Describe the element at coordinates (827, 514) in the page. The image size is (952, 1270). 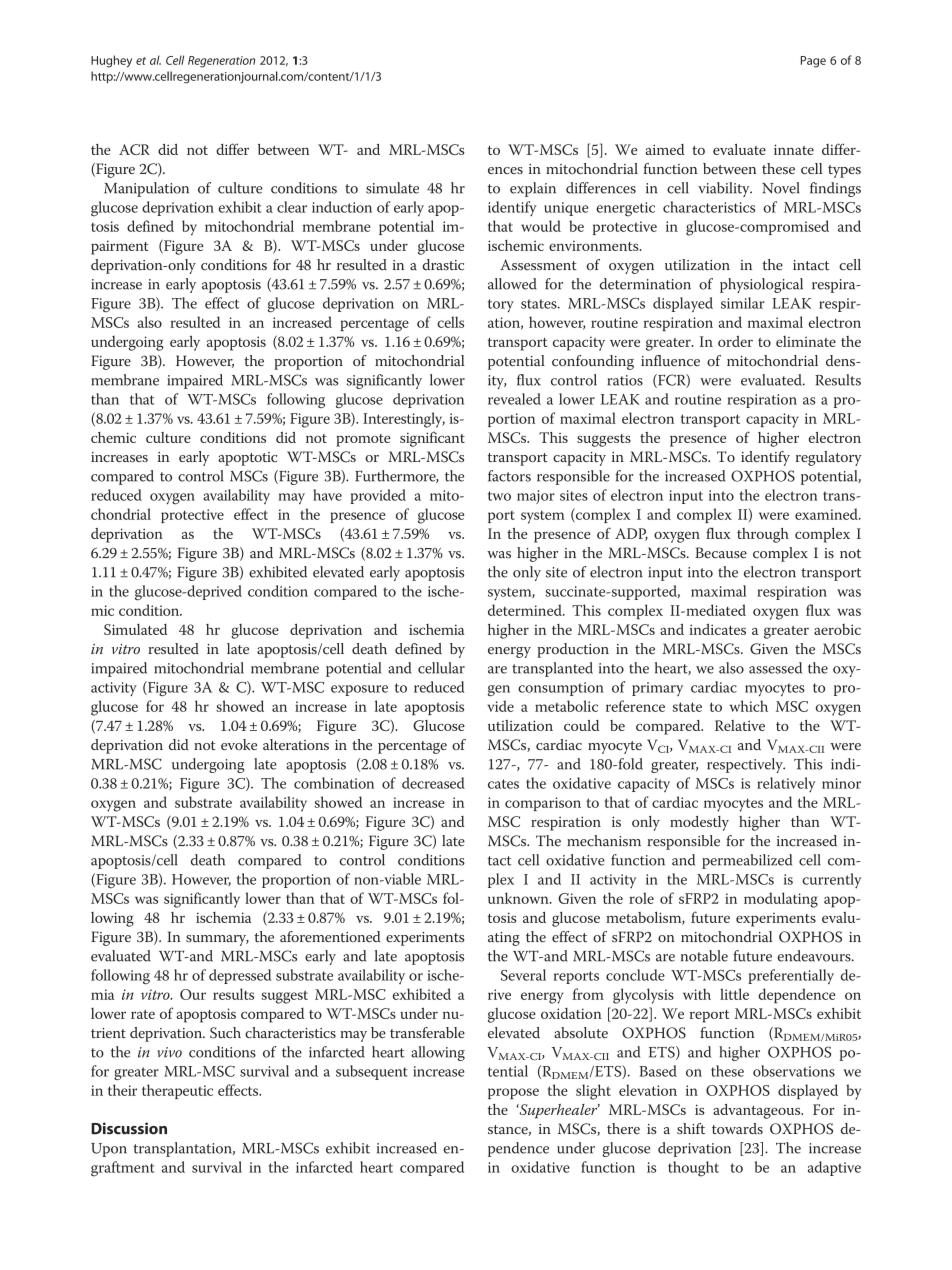
I see `examined` at that location.
